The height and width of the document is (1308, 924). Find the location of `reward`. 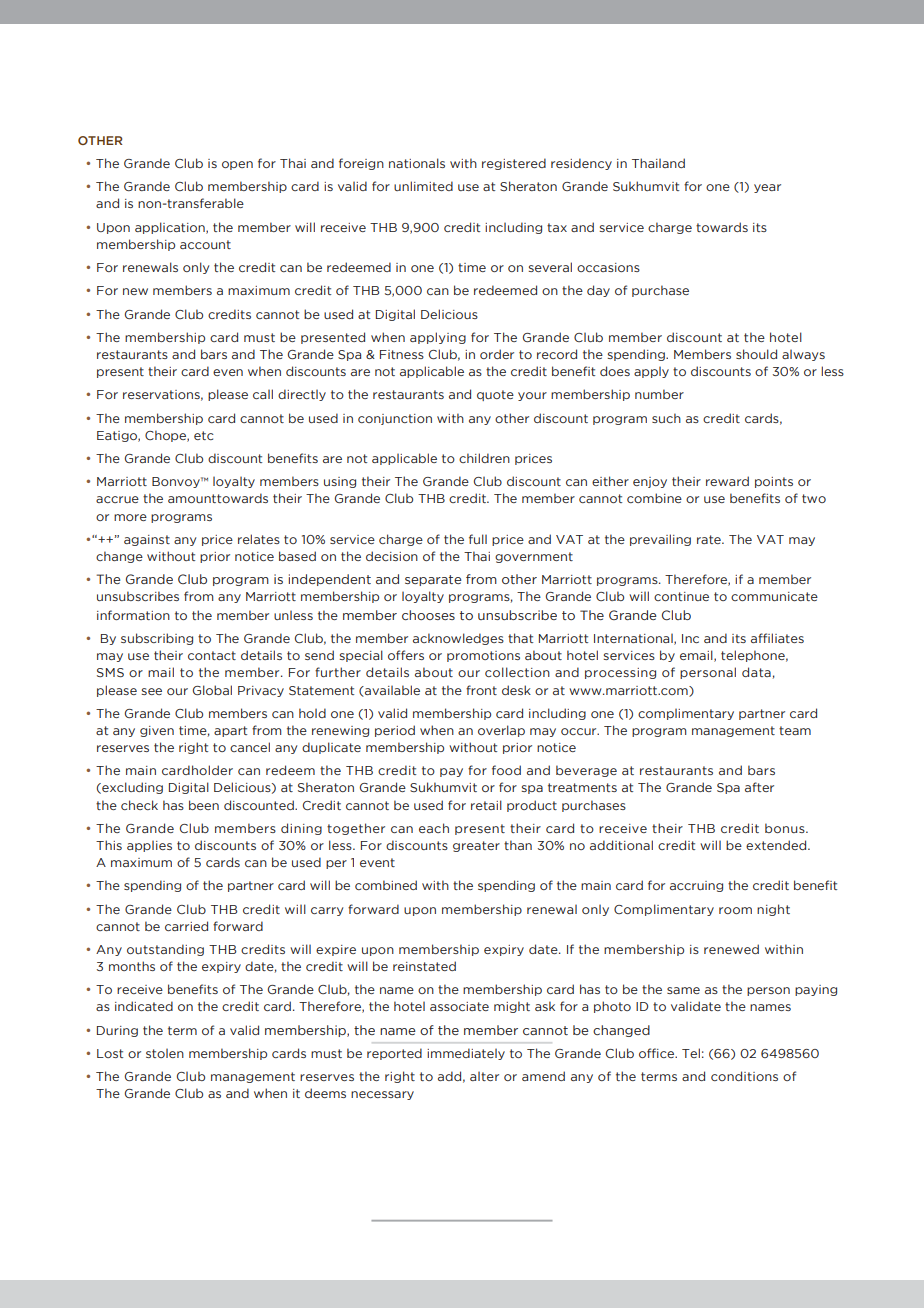

reward is located at coordinates (727, 481).
